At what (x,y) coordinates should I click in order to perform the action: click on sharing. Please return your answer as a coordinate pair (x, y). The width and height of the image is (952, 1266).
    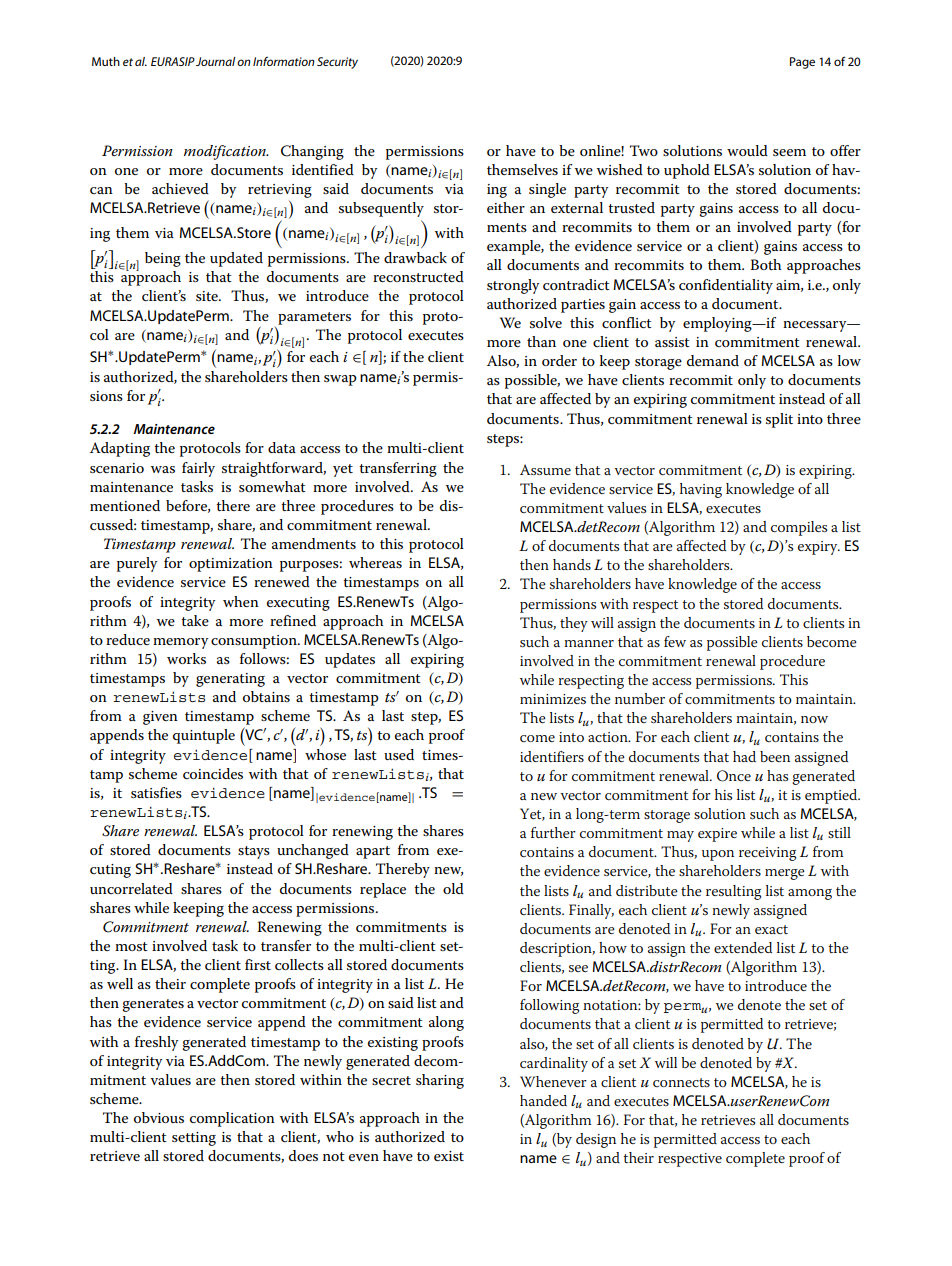
    Looking at the image, I should click on (440, 1081).
